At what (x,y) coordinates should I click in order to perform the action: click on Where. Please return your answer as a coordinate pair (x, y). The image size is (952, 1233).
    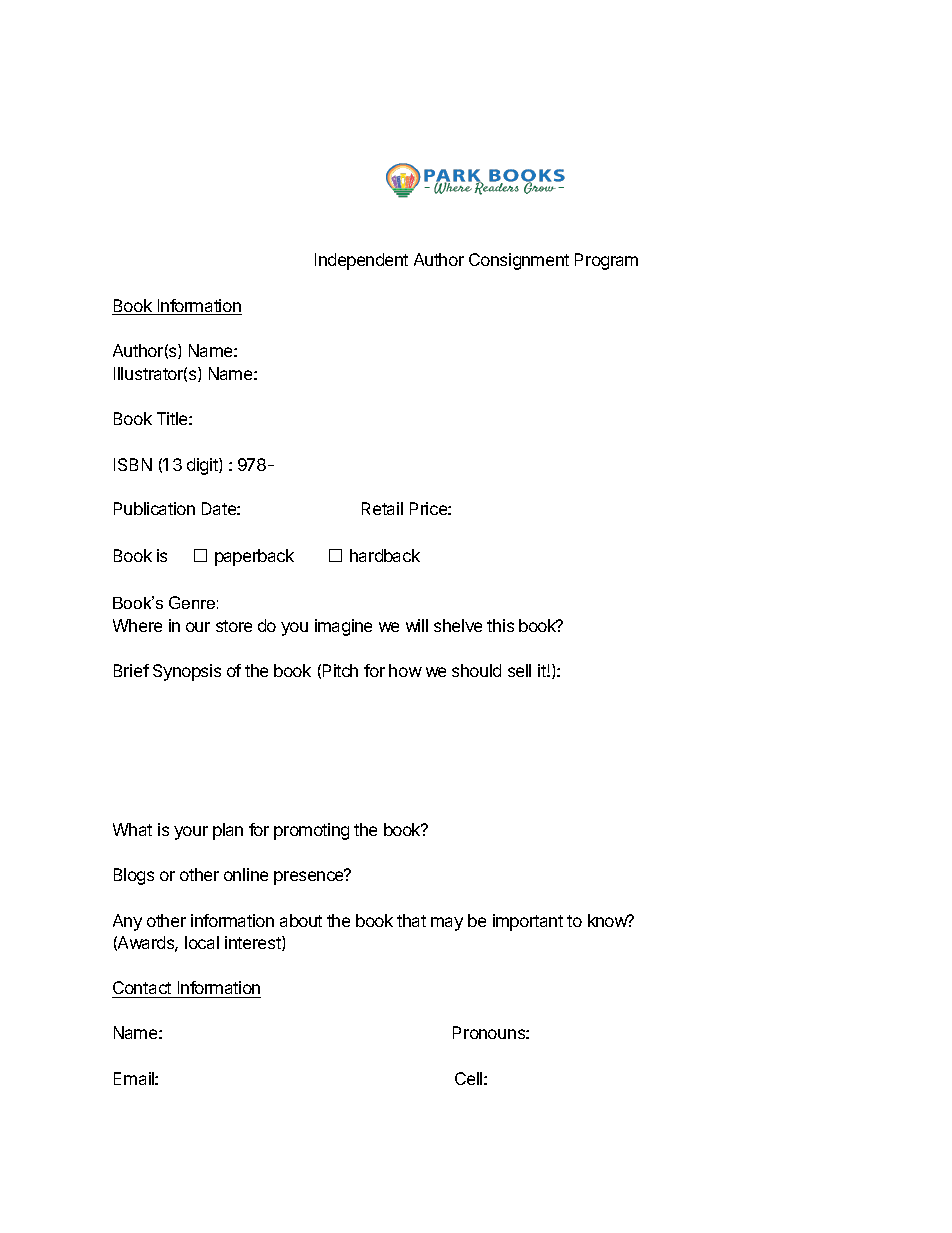
    Looking at the image, I should click on (137, 625).
